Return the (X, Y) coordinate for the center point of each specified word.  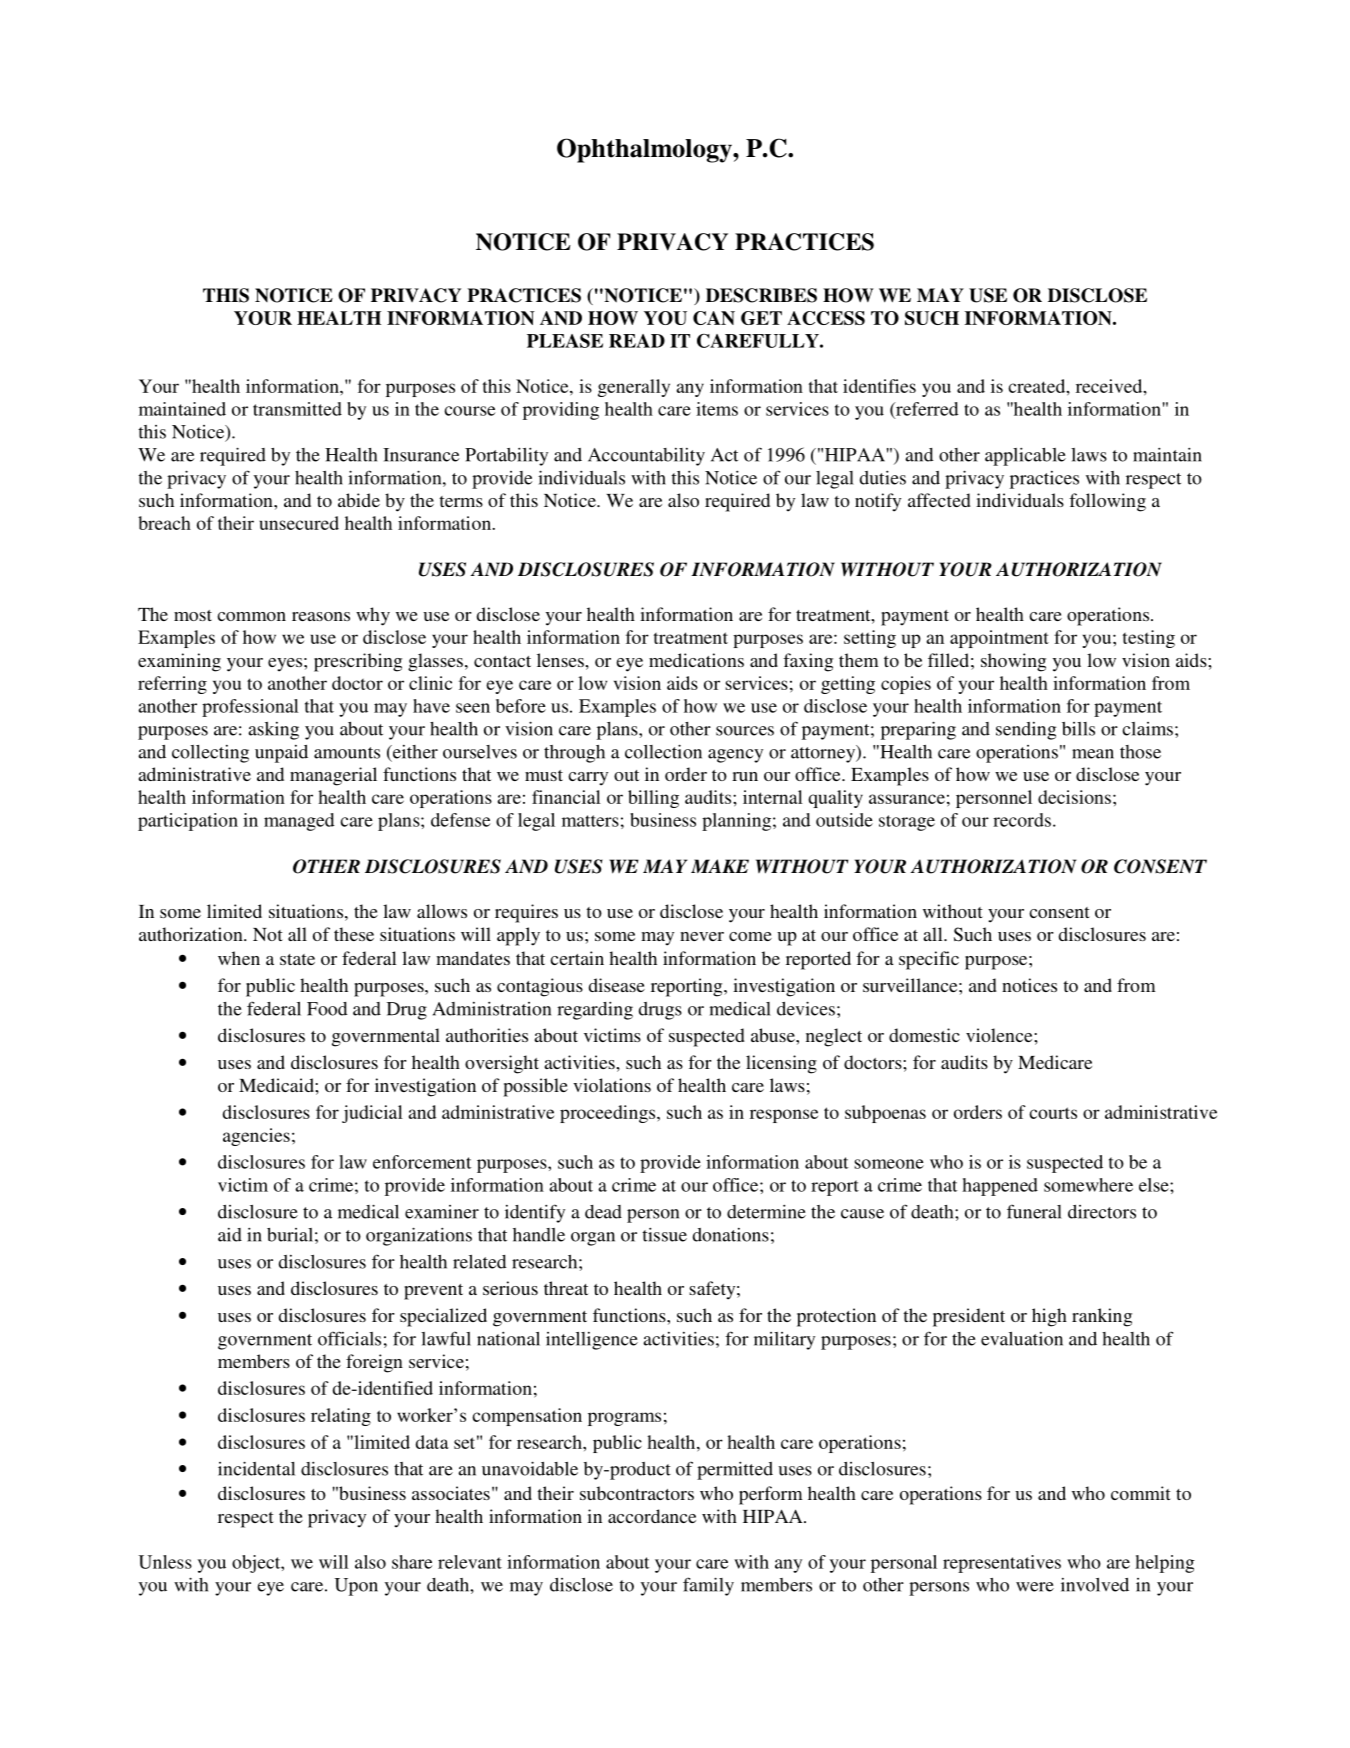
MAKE (720, 866)
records (1022, 820)
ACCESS (826, 318)
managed (299, 822)
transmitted (297, 409)
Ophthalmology (645, 150)
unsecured (299, 523)
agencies (256, 1137)
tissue (664, 1235)
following (1107, 502)
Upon (356, 1587)
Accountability (646, 457)
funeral (1034, 1211)
